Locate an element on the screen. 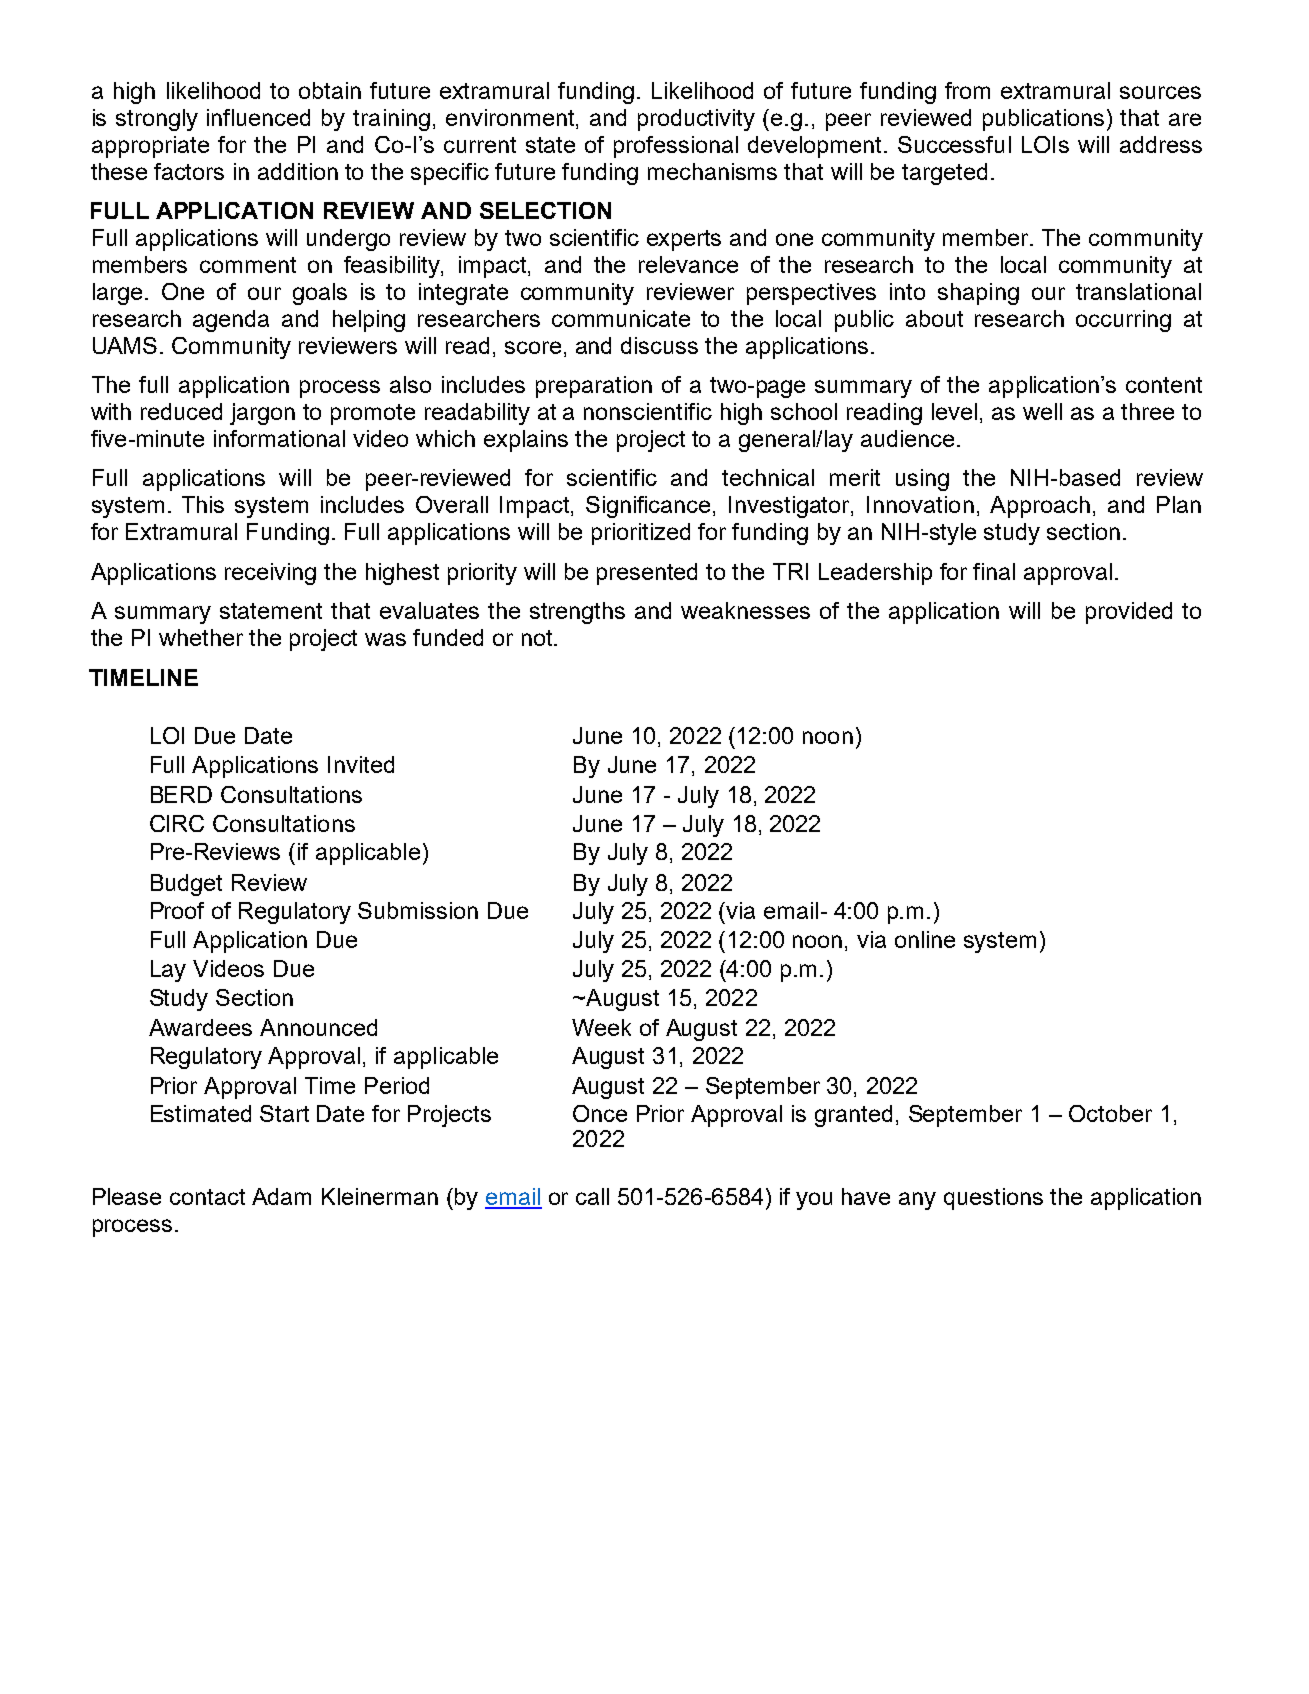 The image size is (1309, 1694). strengths is located at coordinates (577, 613).
